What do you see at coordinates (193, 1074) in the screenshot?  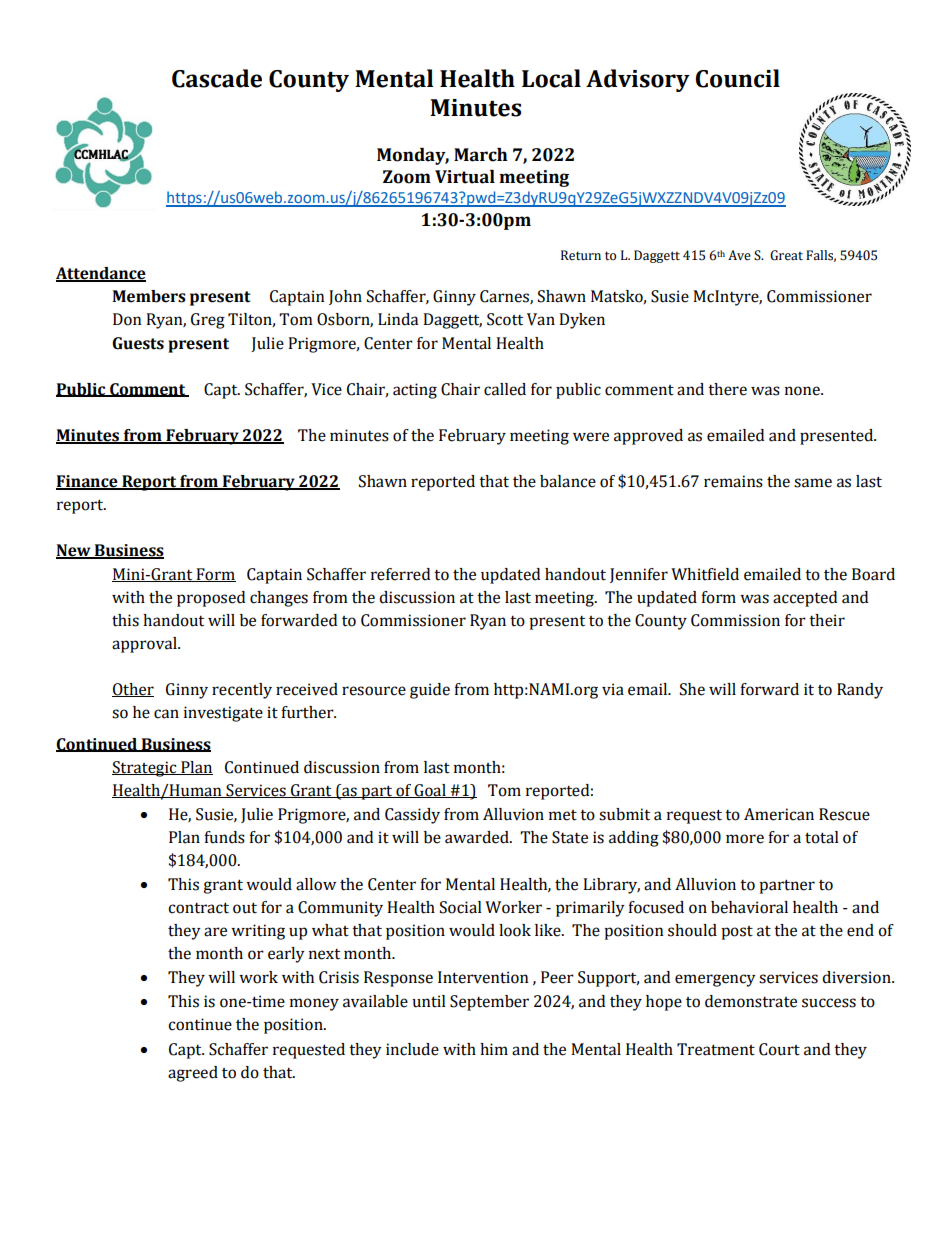 I see `agreed` at bounding box center [193, 1074].
